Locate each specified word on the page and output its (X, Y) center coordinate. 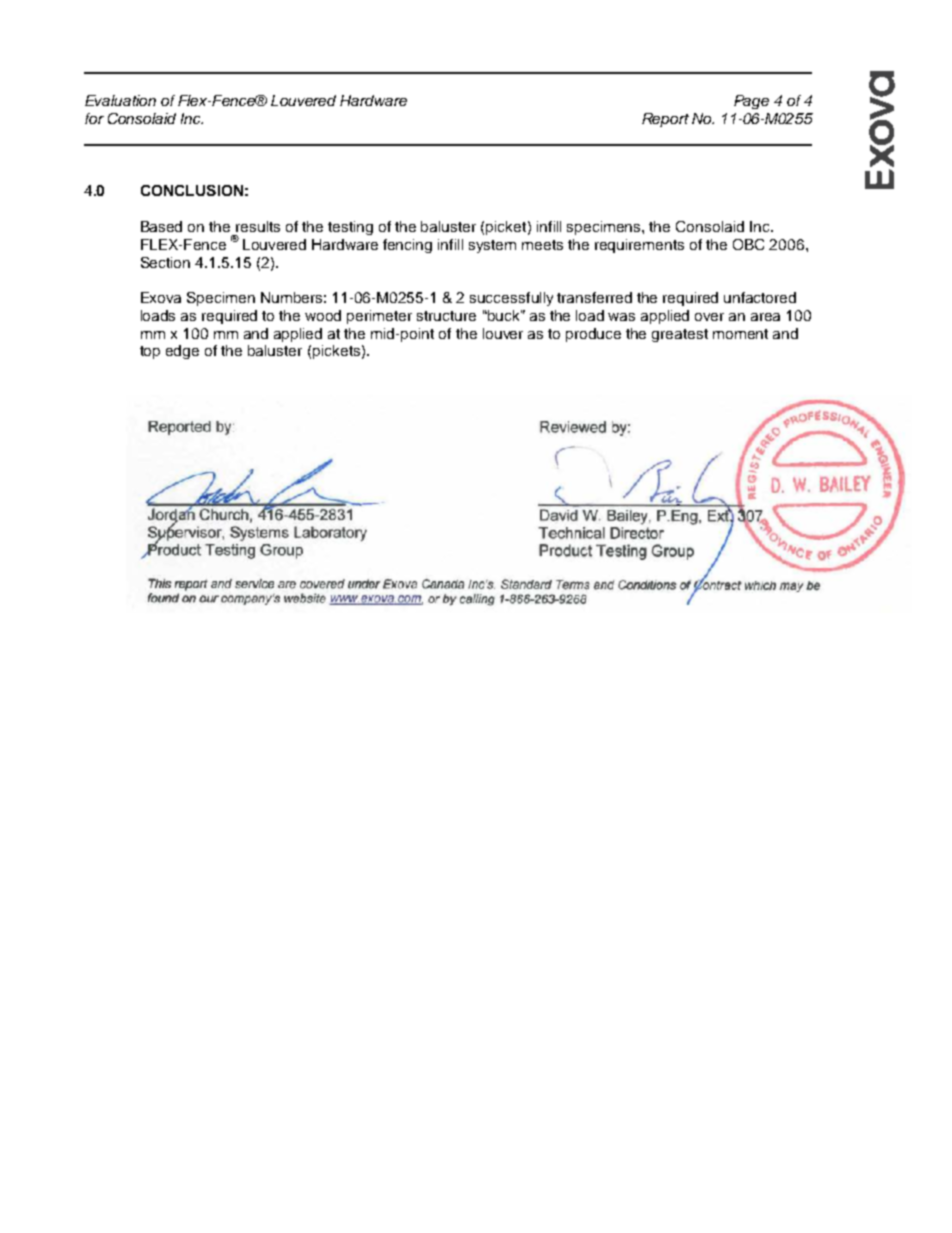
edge (182, 352)
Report (665, 120)
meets (542, 245)
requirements (639, 246)
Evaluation (120, 100)
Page (751, 102)
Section (165, 262)
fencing (407, 246)
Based (161, 226)
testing (350, 228)
